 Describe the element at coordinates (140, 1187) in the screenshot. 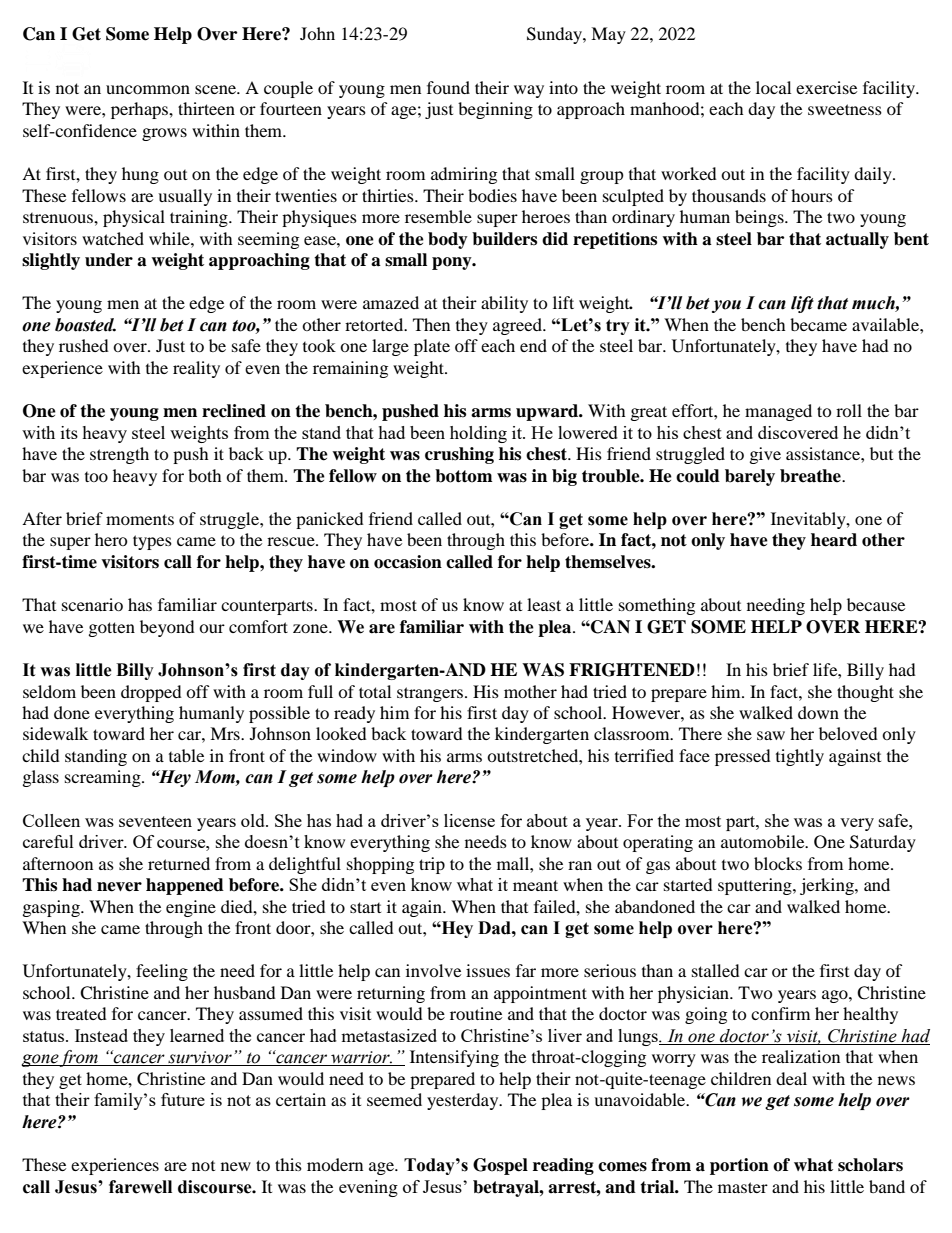

I see `farewell` at that location.
